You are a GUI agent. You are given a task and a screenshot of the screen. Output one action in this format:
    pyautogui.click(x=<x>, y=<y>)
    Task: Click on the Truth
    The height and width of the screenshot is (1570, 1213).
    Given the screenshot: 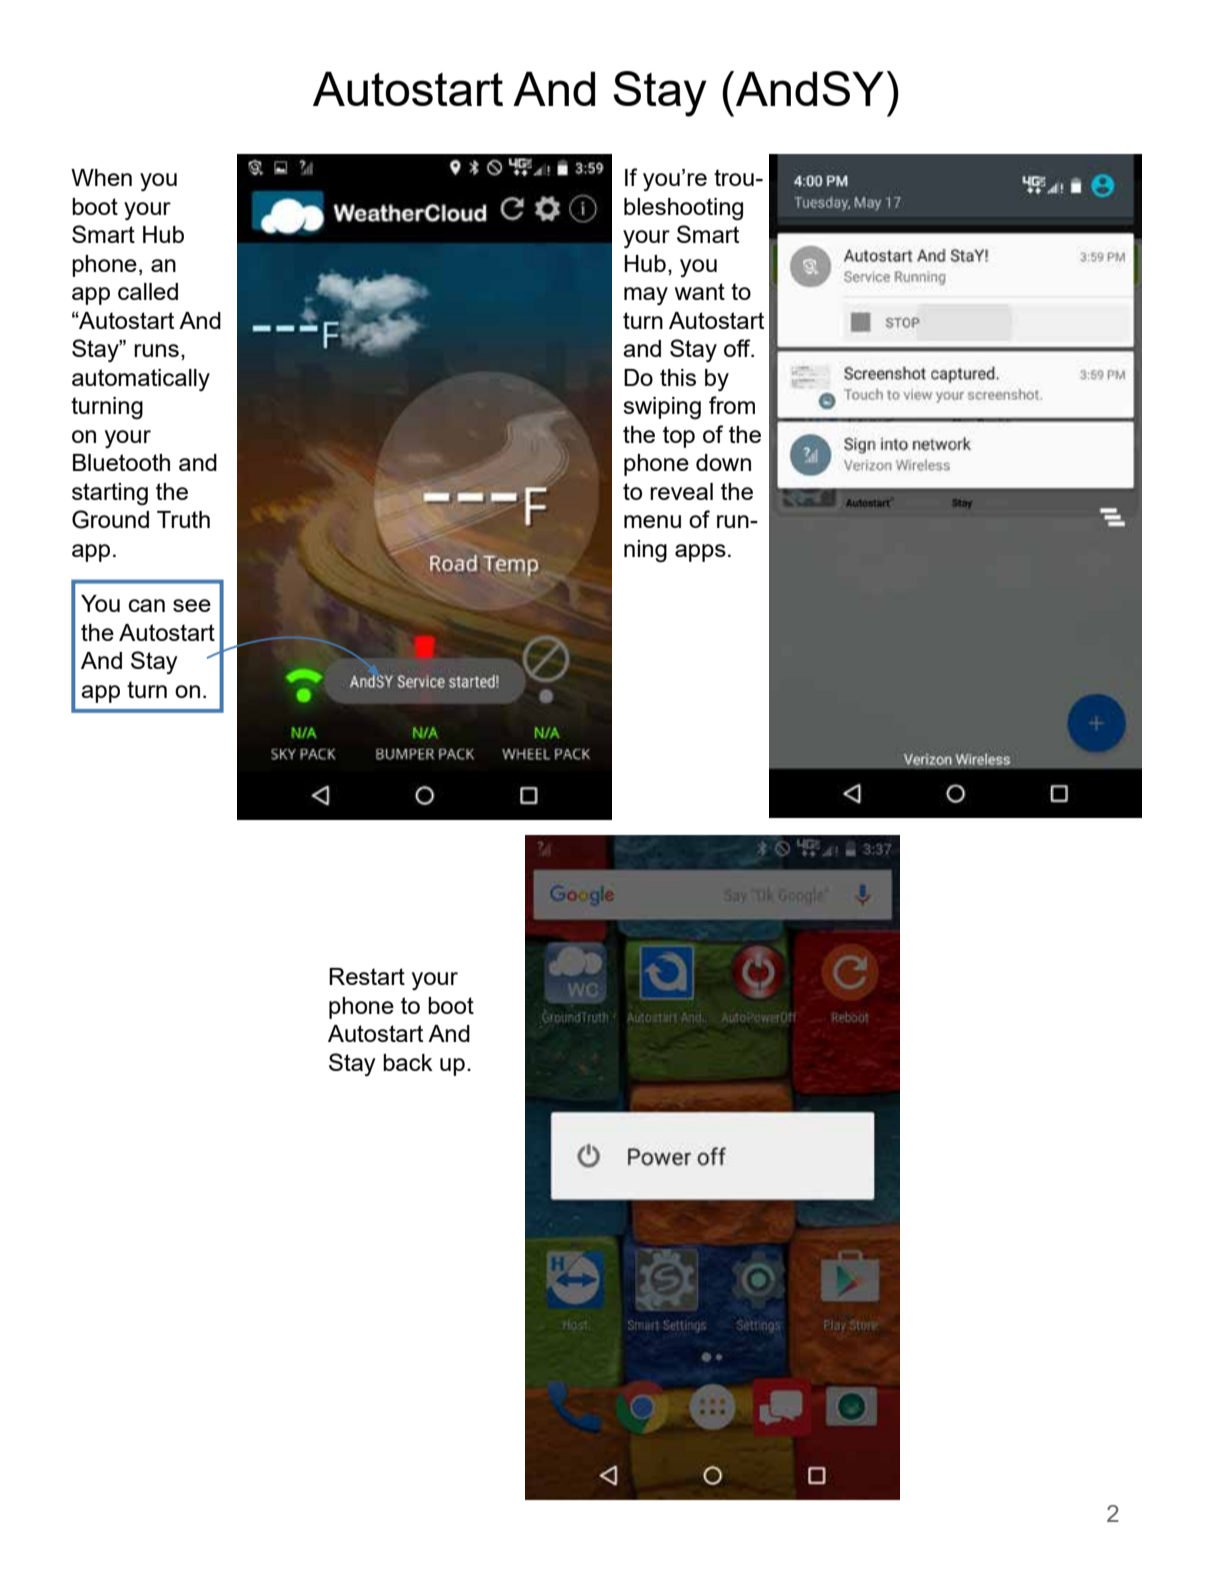 What is the action you would take?
    pyautogui.click(x=183, y=519)
